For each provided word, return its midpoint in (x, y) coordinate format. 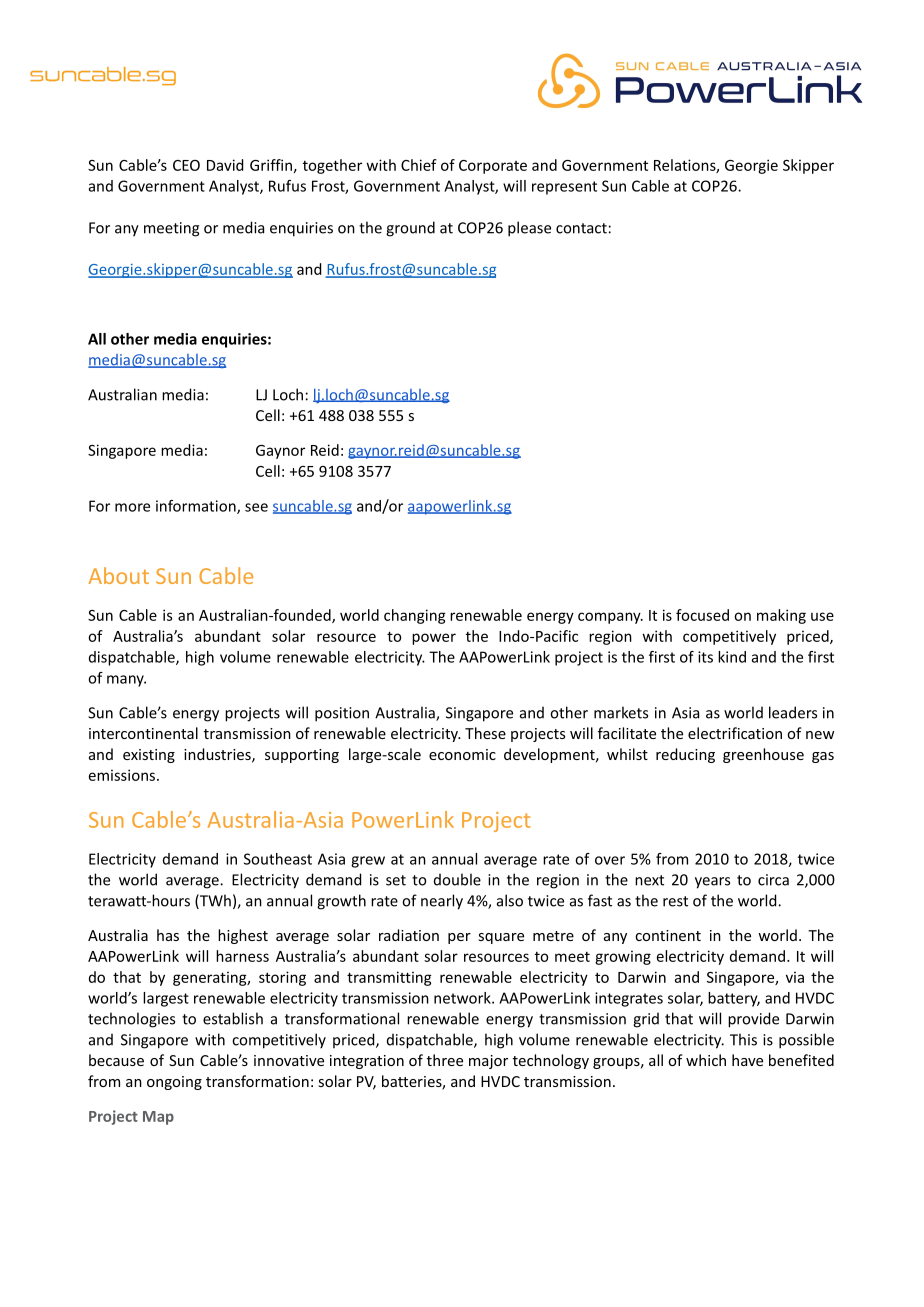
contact (581, 228)
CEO (186, 165)
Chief (419, 165)
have (747, 1060)
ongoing (174, 1083)
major (488, 1062)
